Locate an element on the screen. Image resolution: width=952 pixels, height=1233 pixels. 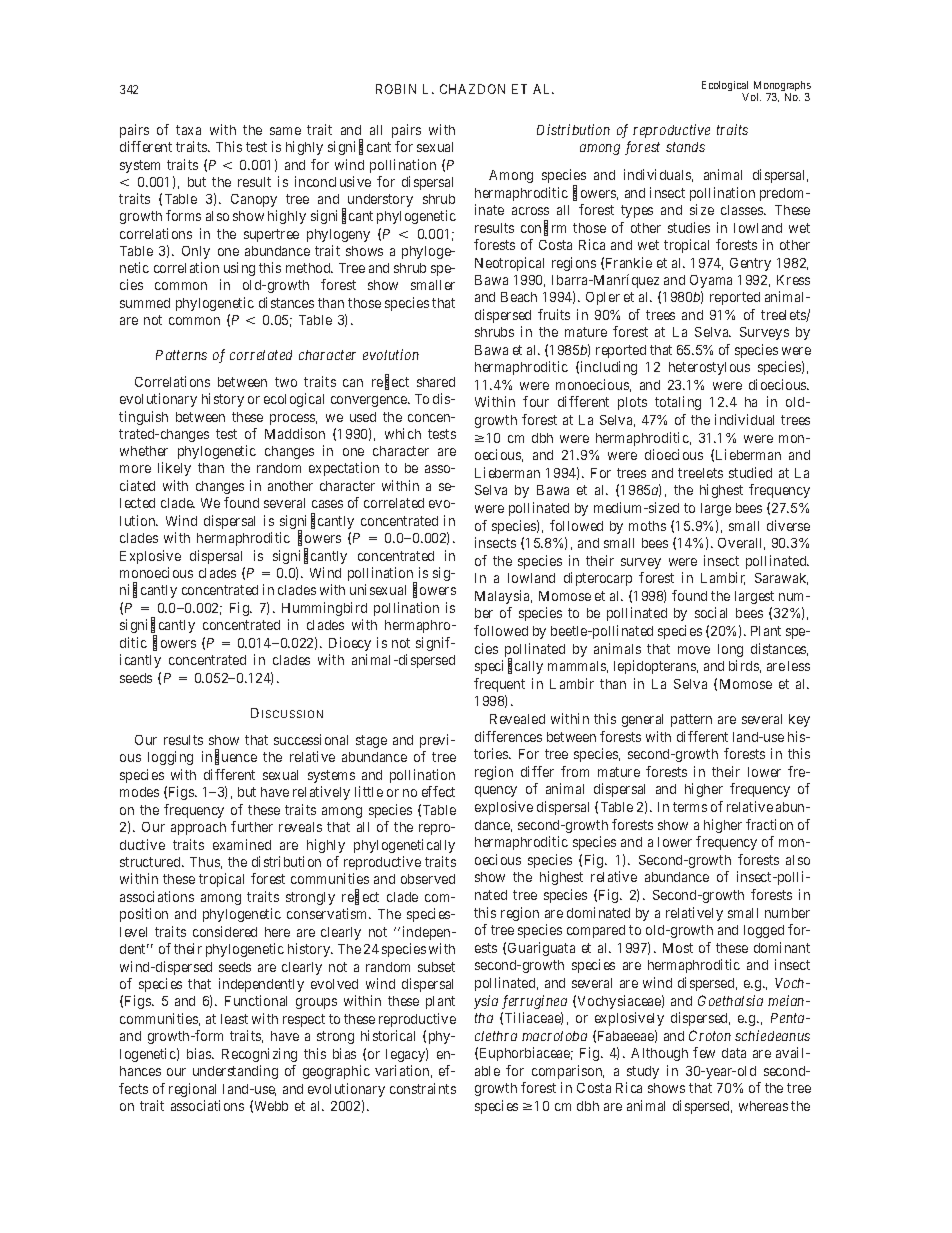
which is located at coordinates (403, 433).
